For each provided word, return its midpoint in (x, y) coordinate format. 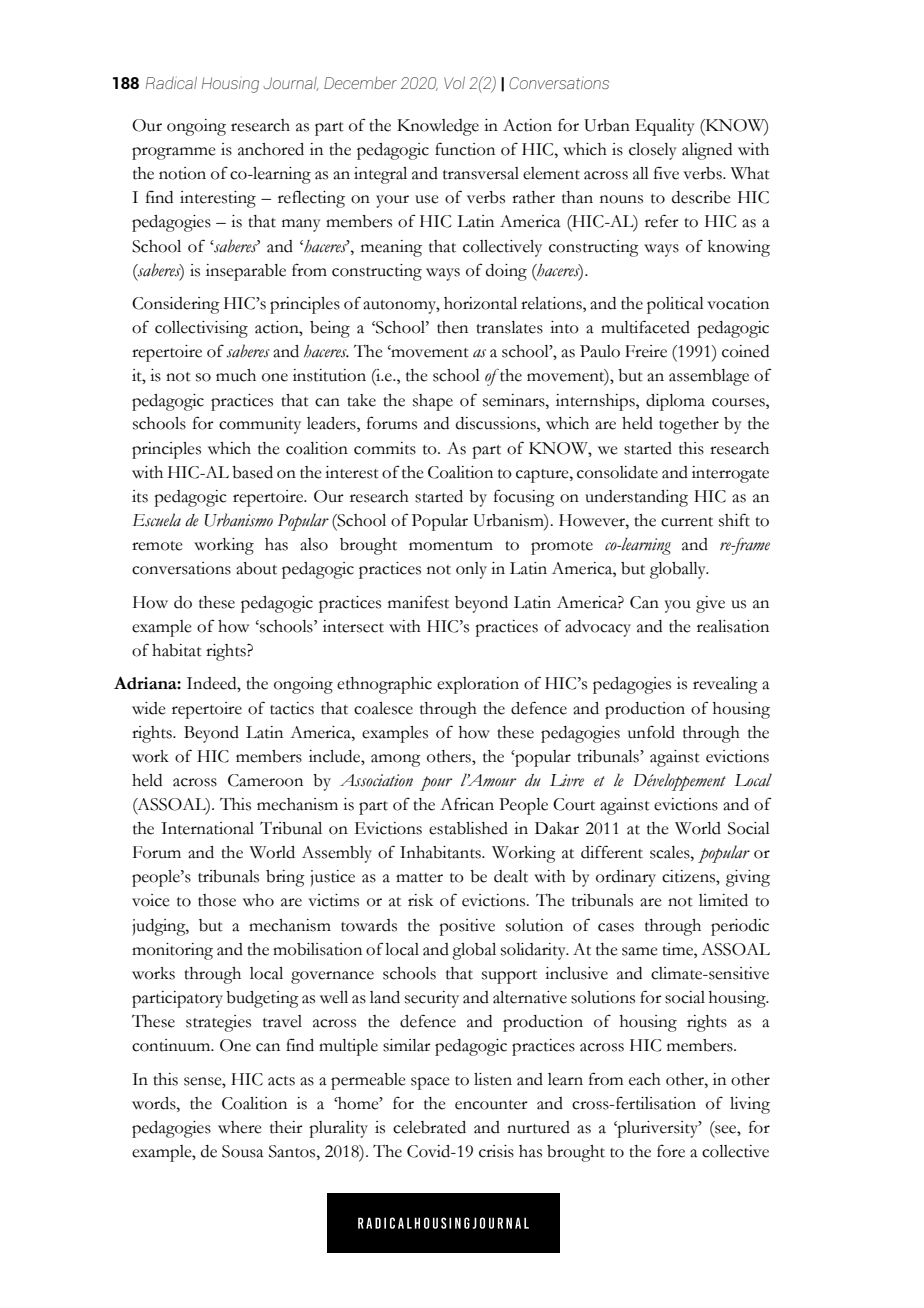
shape (433, 402)
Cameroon (265, 780)
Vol (454, 82)
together (689, 425)
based (252, 472)
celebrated (429, 1127)
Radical (171, 82)
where (240, 1127)
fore (671, 1151)
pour (436, 783)
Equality (665, 127)
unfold (651, 732)
